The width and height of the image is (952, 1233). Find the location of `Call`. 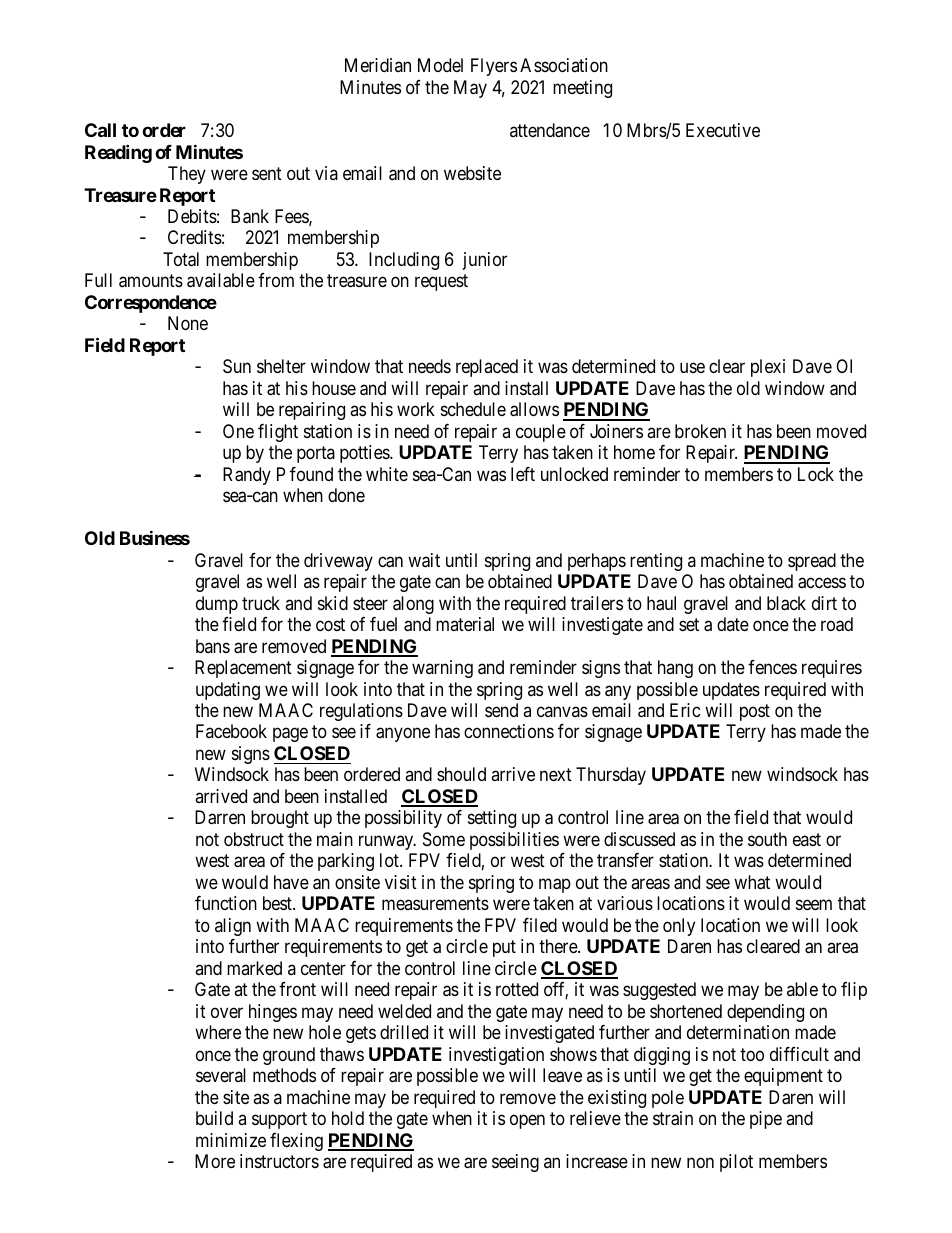

Call is located at coordinates (100, 130).
